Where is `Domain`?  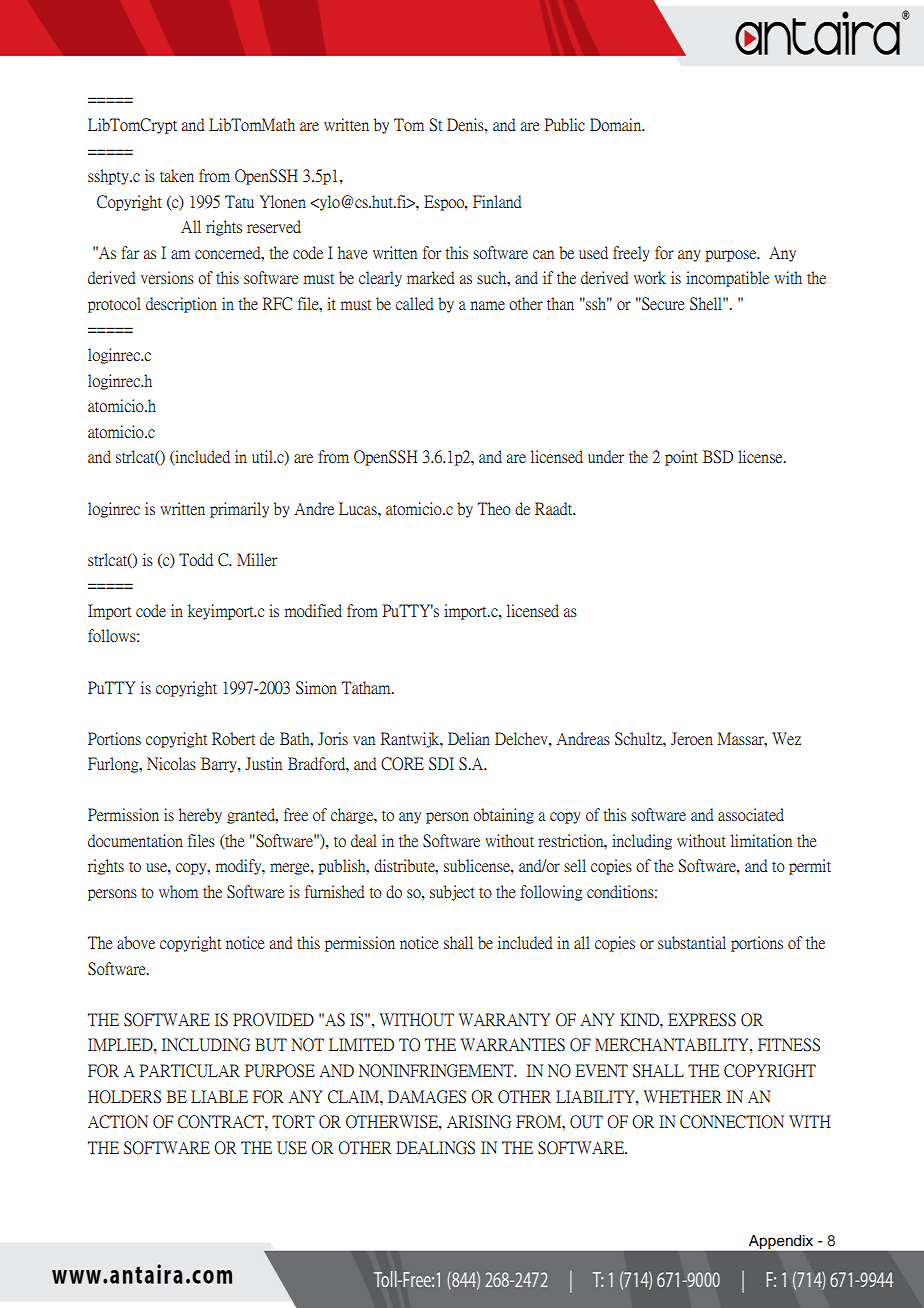
Domain is located at coordinates (617, 124).
